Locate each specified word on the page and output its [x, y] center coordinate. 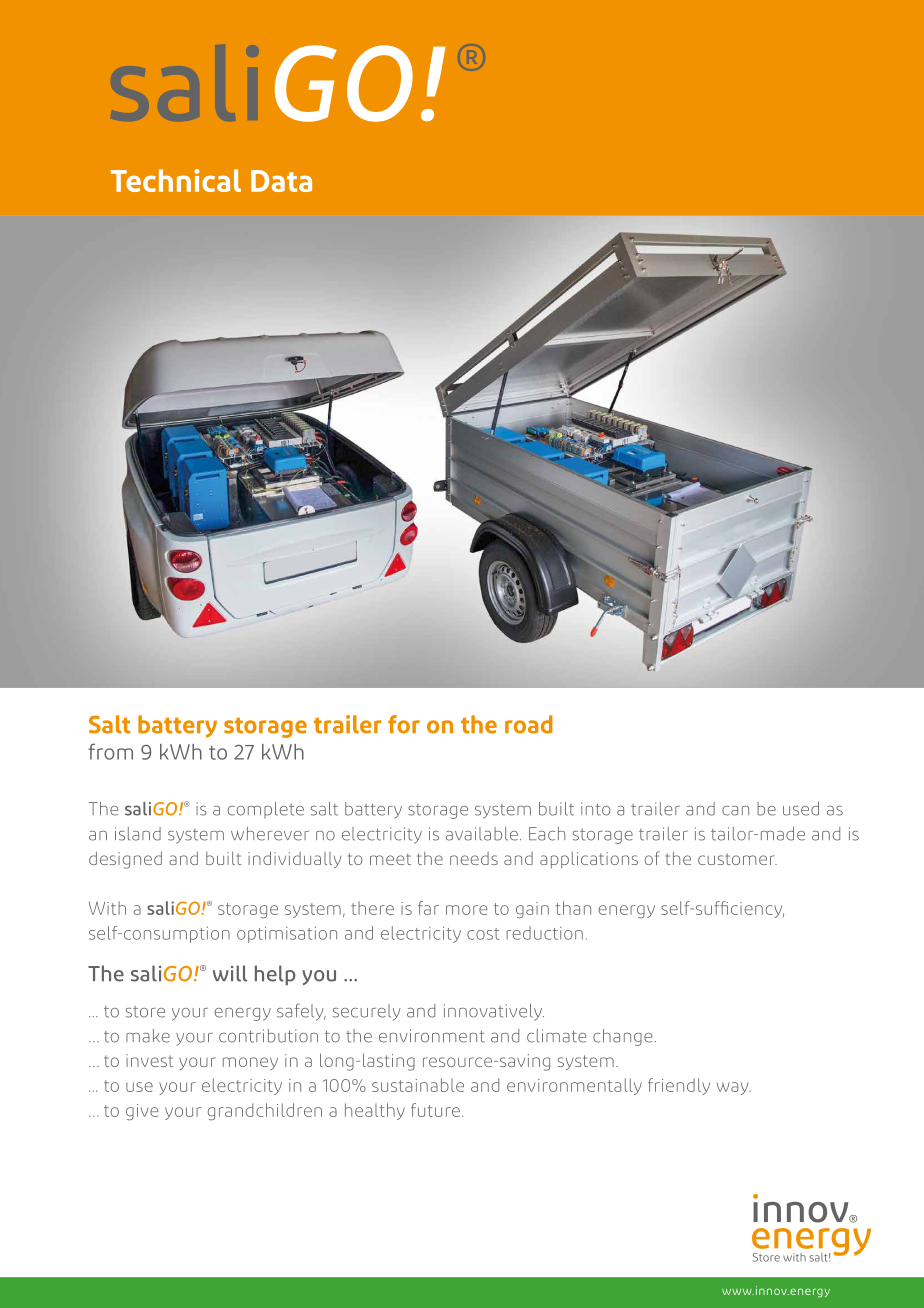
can [735, 811]
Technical [176, 180]
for [404, 724]
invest [150, 1060]
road [529, 724]
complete [266, 810]
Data [281, 181]
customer [737, 859]
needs [474, 858]
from [110, 751]
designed [125, 860]
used [801, 809]
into [596, 809]
